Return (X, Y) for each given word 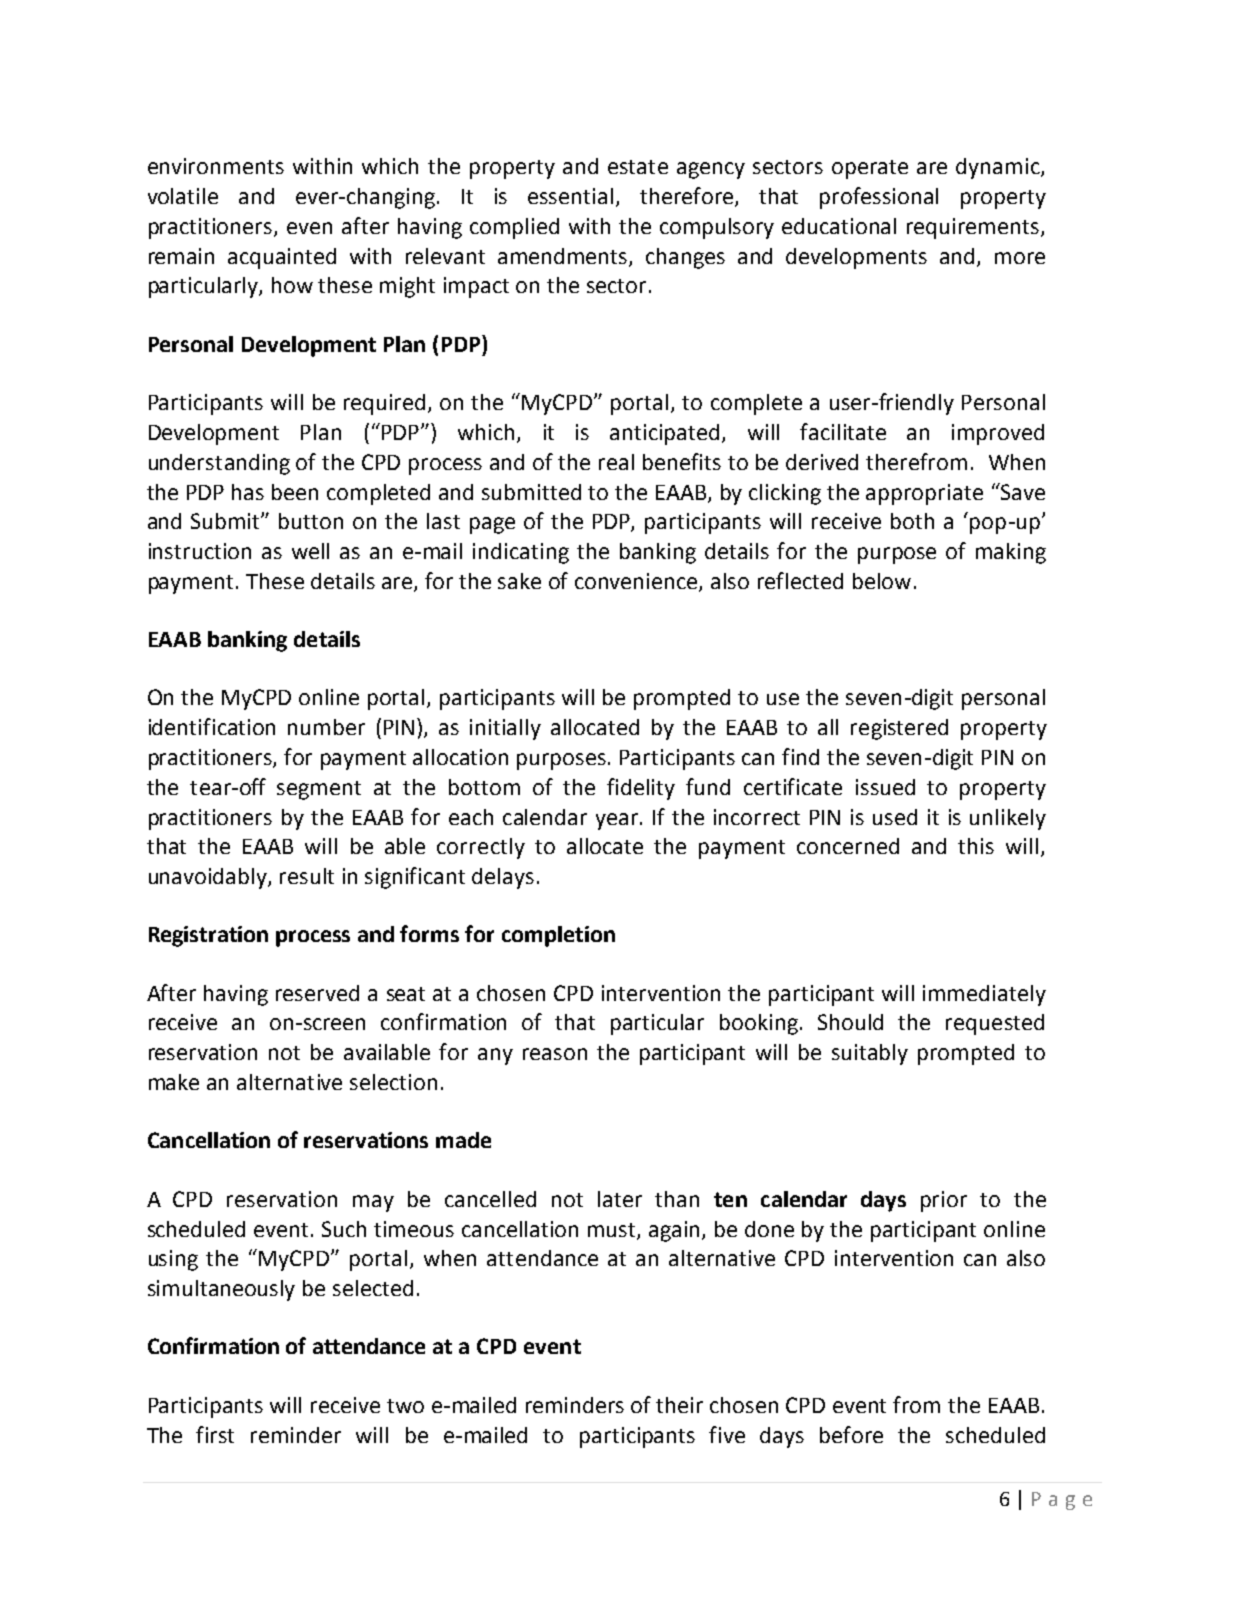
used (895, 817)
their (679, 1405)
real (616, 462)
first (215, 1434)
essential (570, 196)
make (174, 1082)
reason (555, 1054)
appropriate (924, 494)
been (295, 492)
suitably (870, 1054)
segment (319, 790)
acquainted (282, 258)
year (617, 821)
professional (879, 198)
